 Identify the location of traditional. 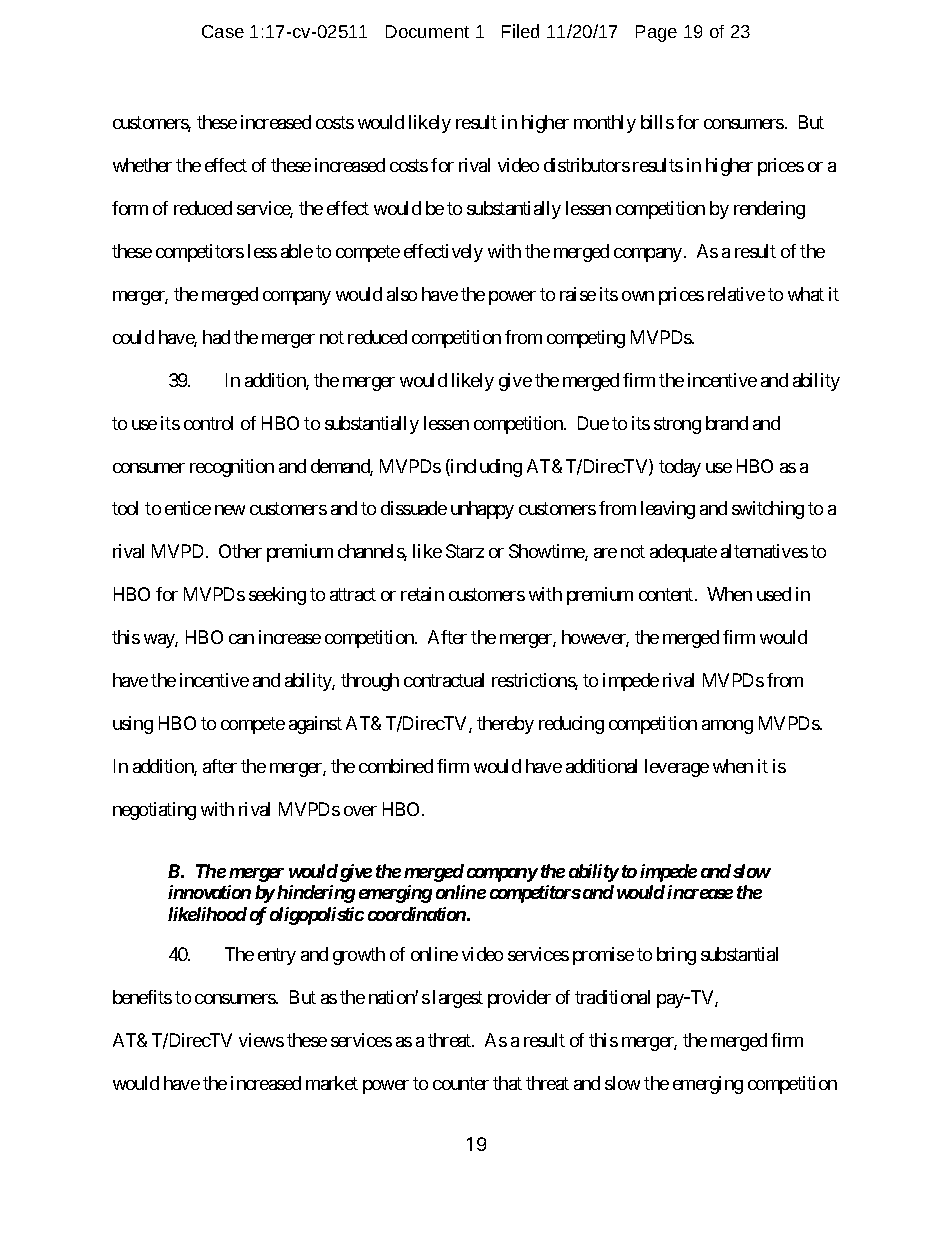
(612, 997).
